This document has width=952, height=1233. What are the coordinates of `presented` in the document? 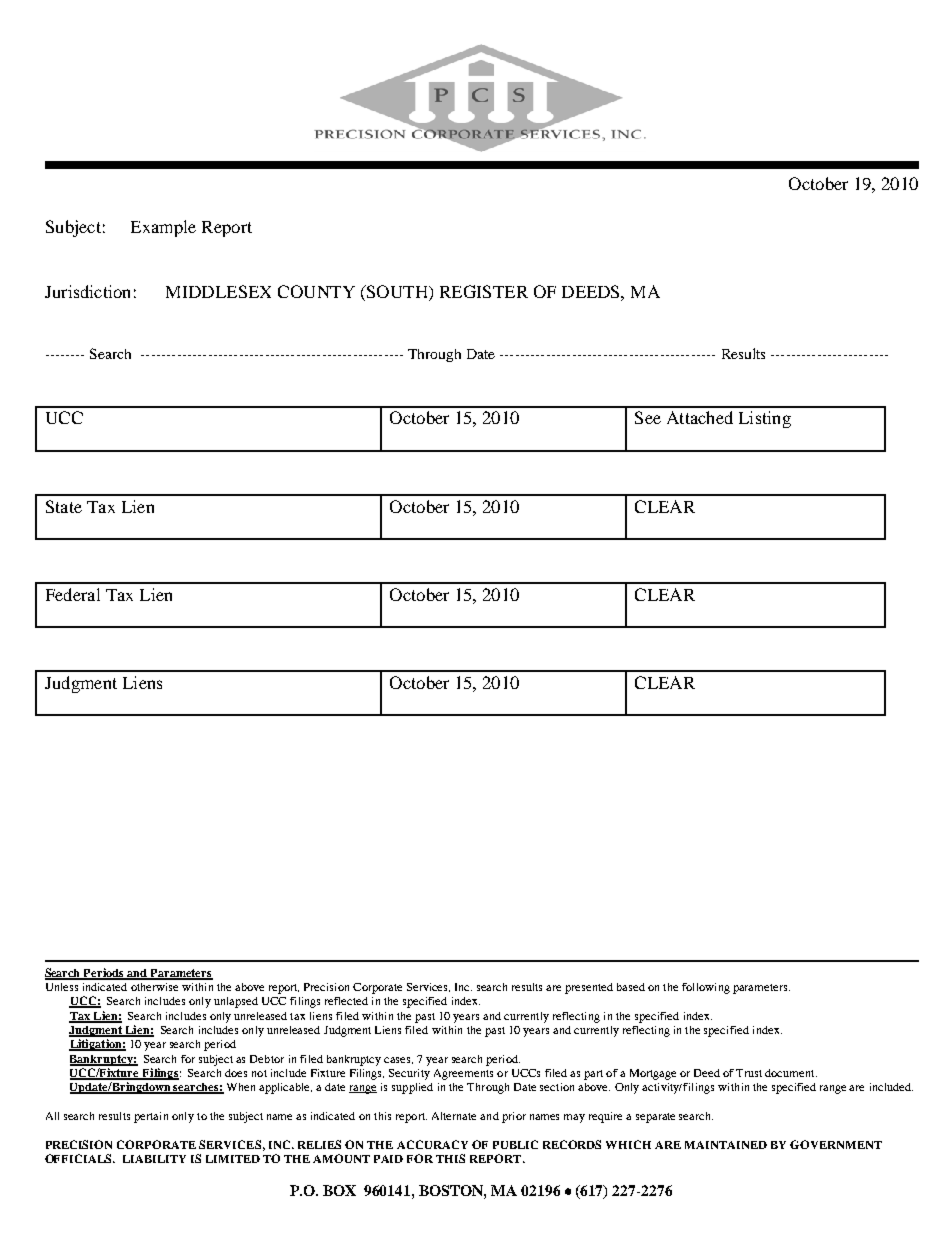 It's located at (589, 988).
